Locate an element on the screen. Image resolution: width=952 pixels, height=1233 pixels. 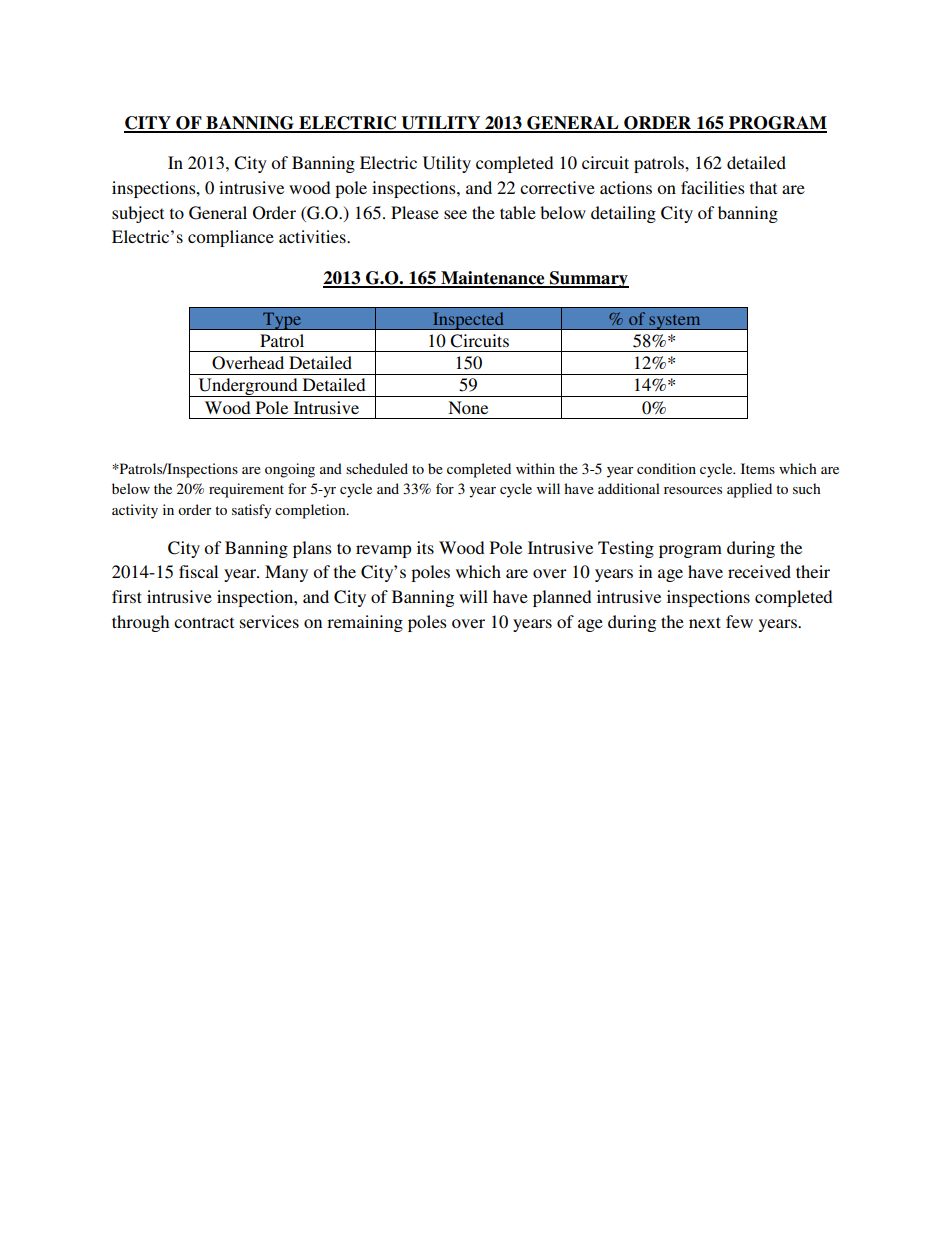
subject is located at coordinates (138, 214).
